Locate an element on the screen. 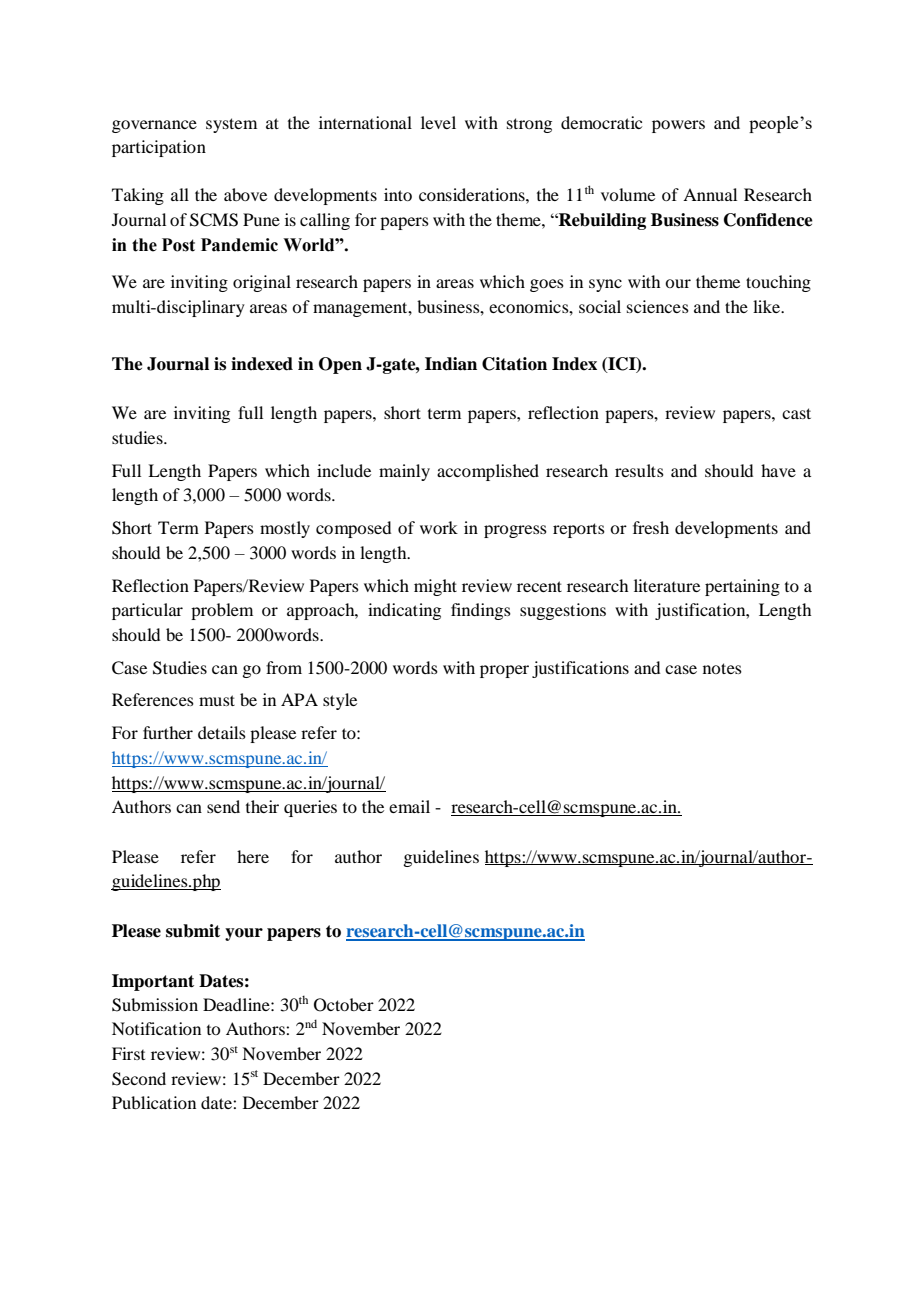 This screenshot has height=1308, width=924. pertaining is located at coordinates (742, 587).
